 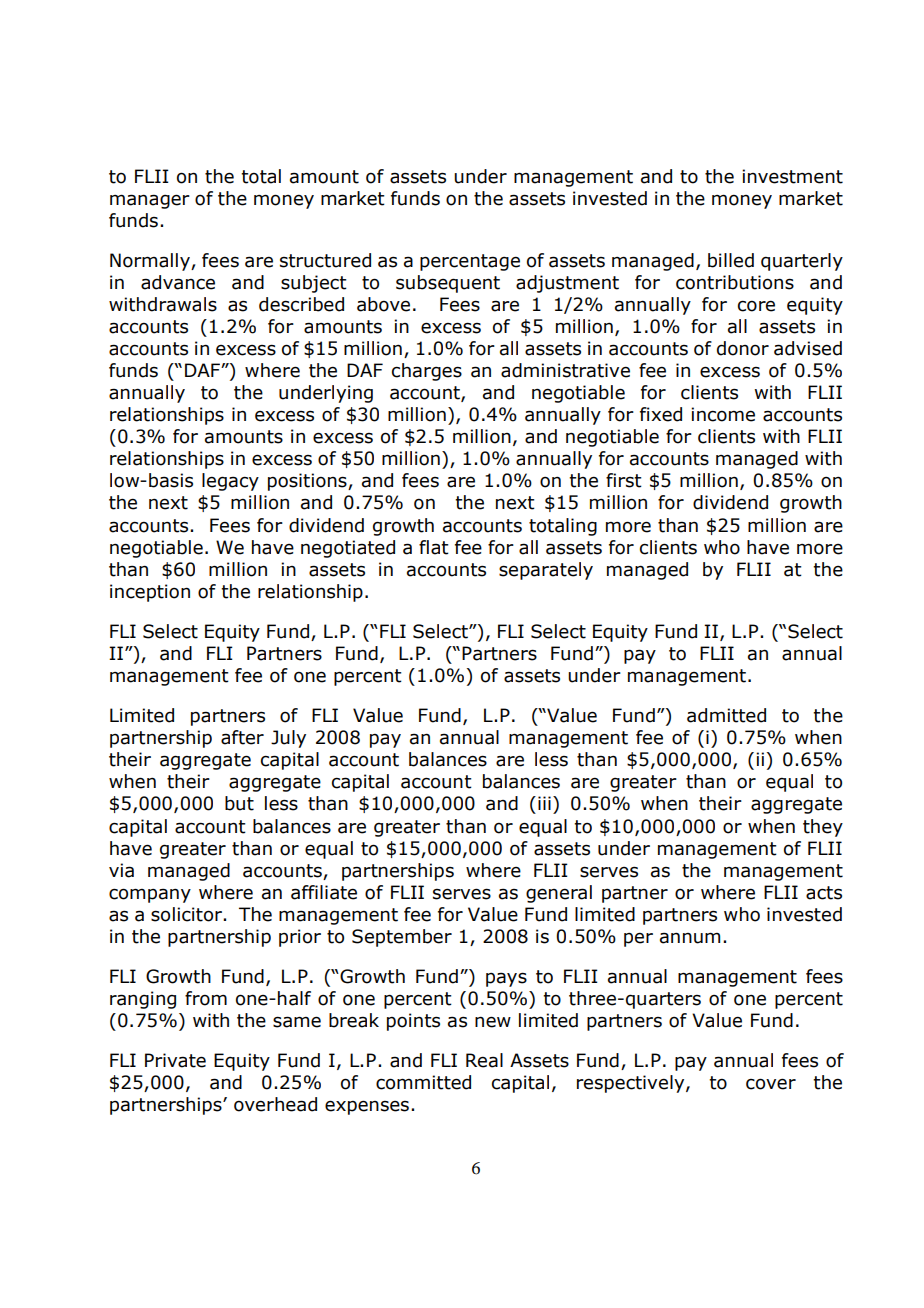 What do you see at coordinates (546, 571) in the screenshot?
I see `separately` at bounding box center [546, 571].
